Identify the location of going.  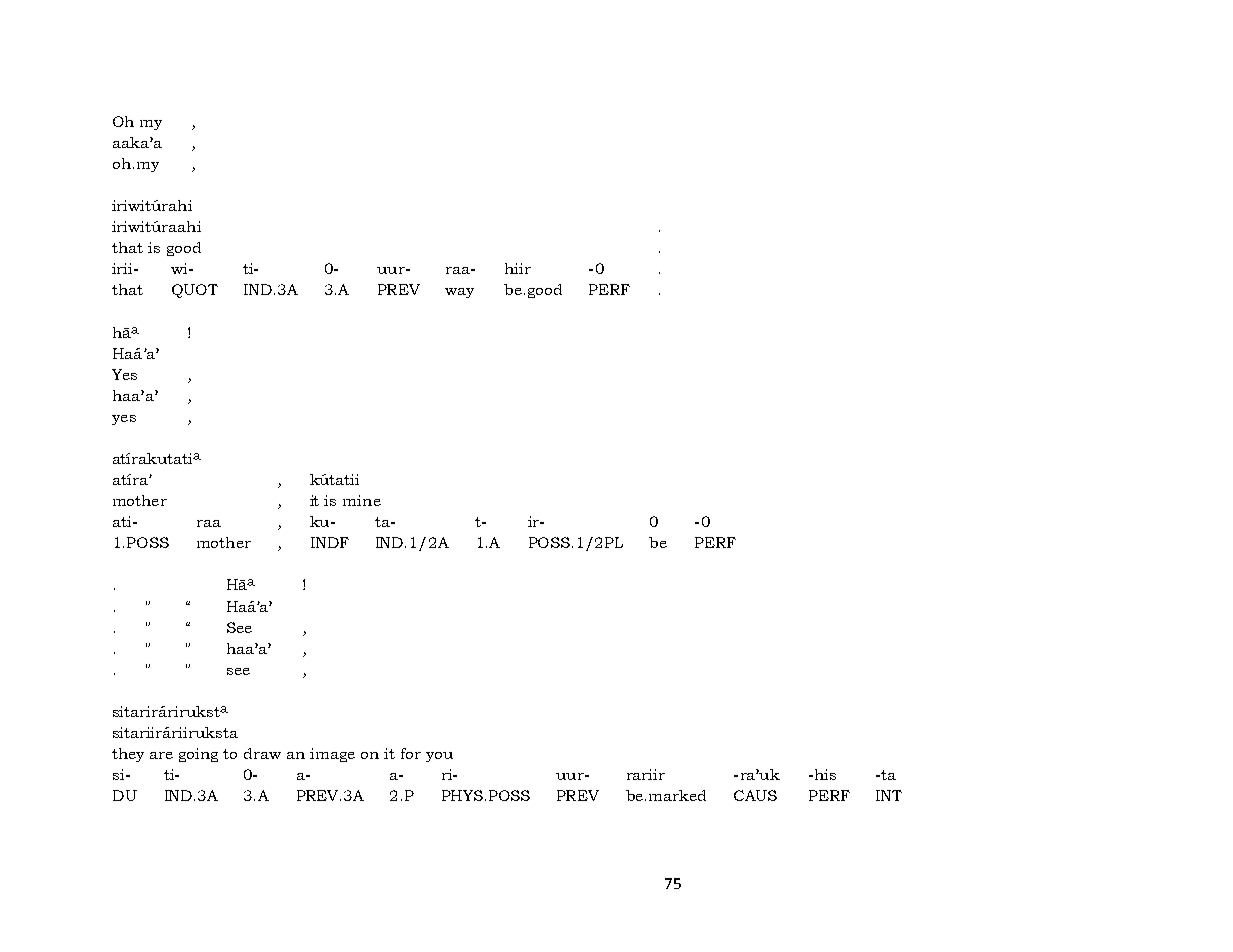
(198, 755).
